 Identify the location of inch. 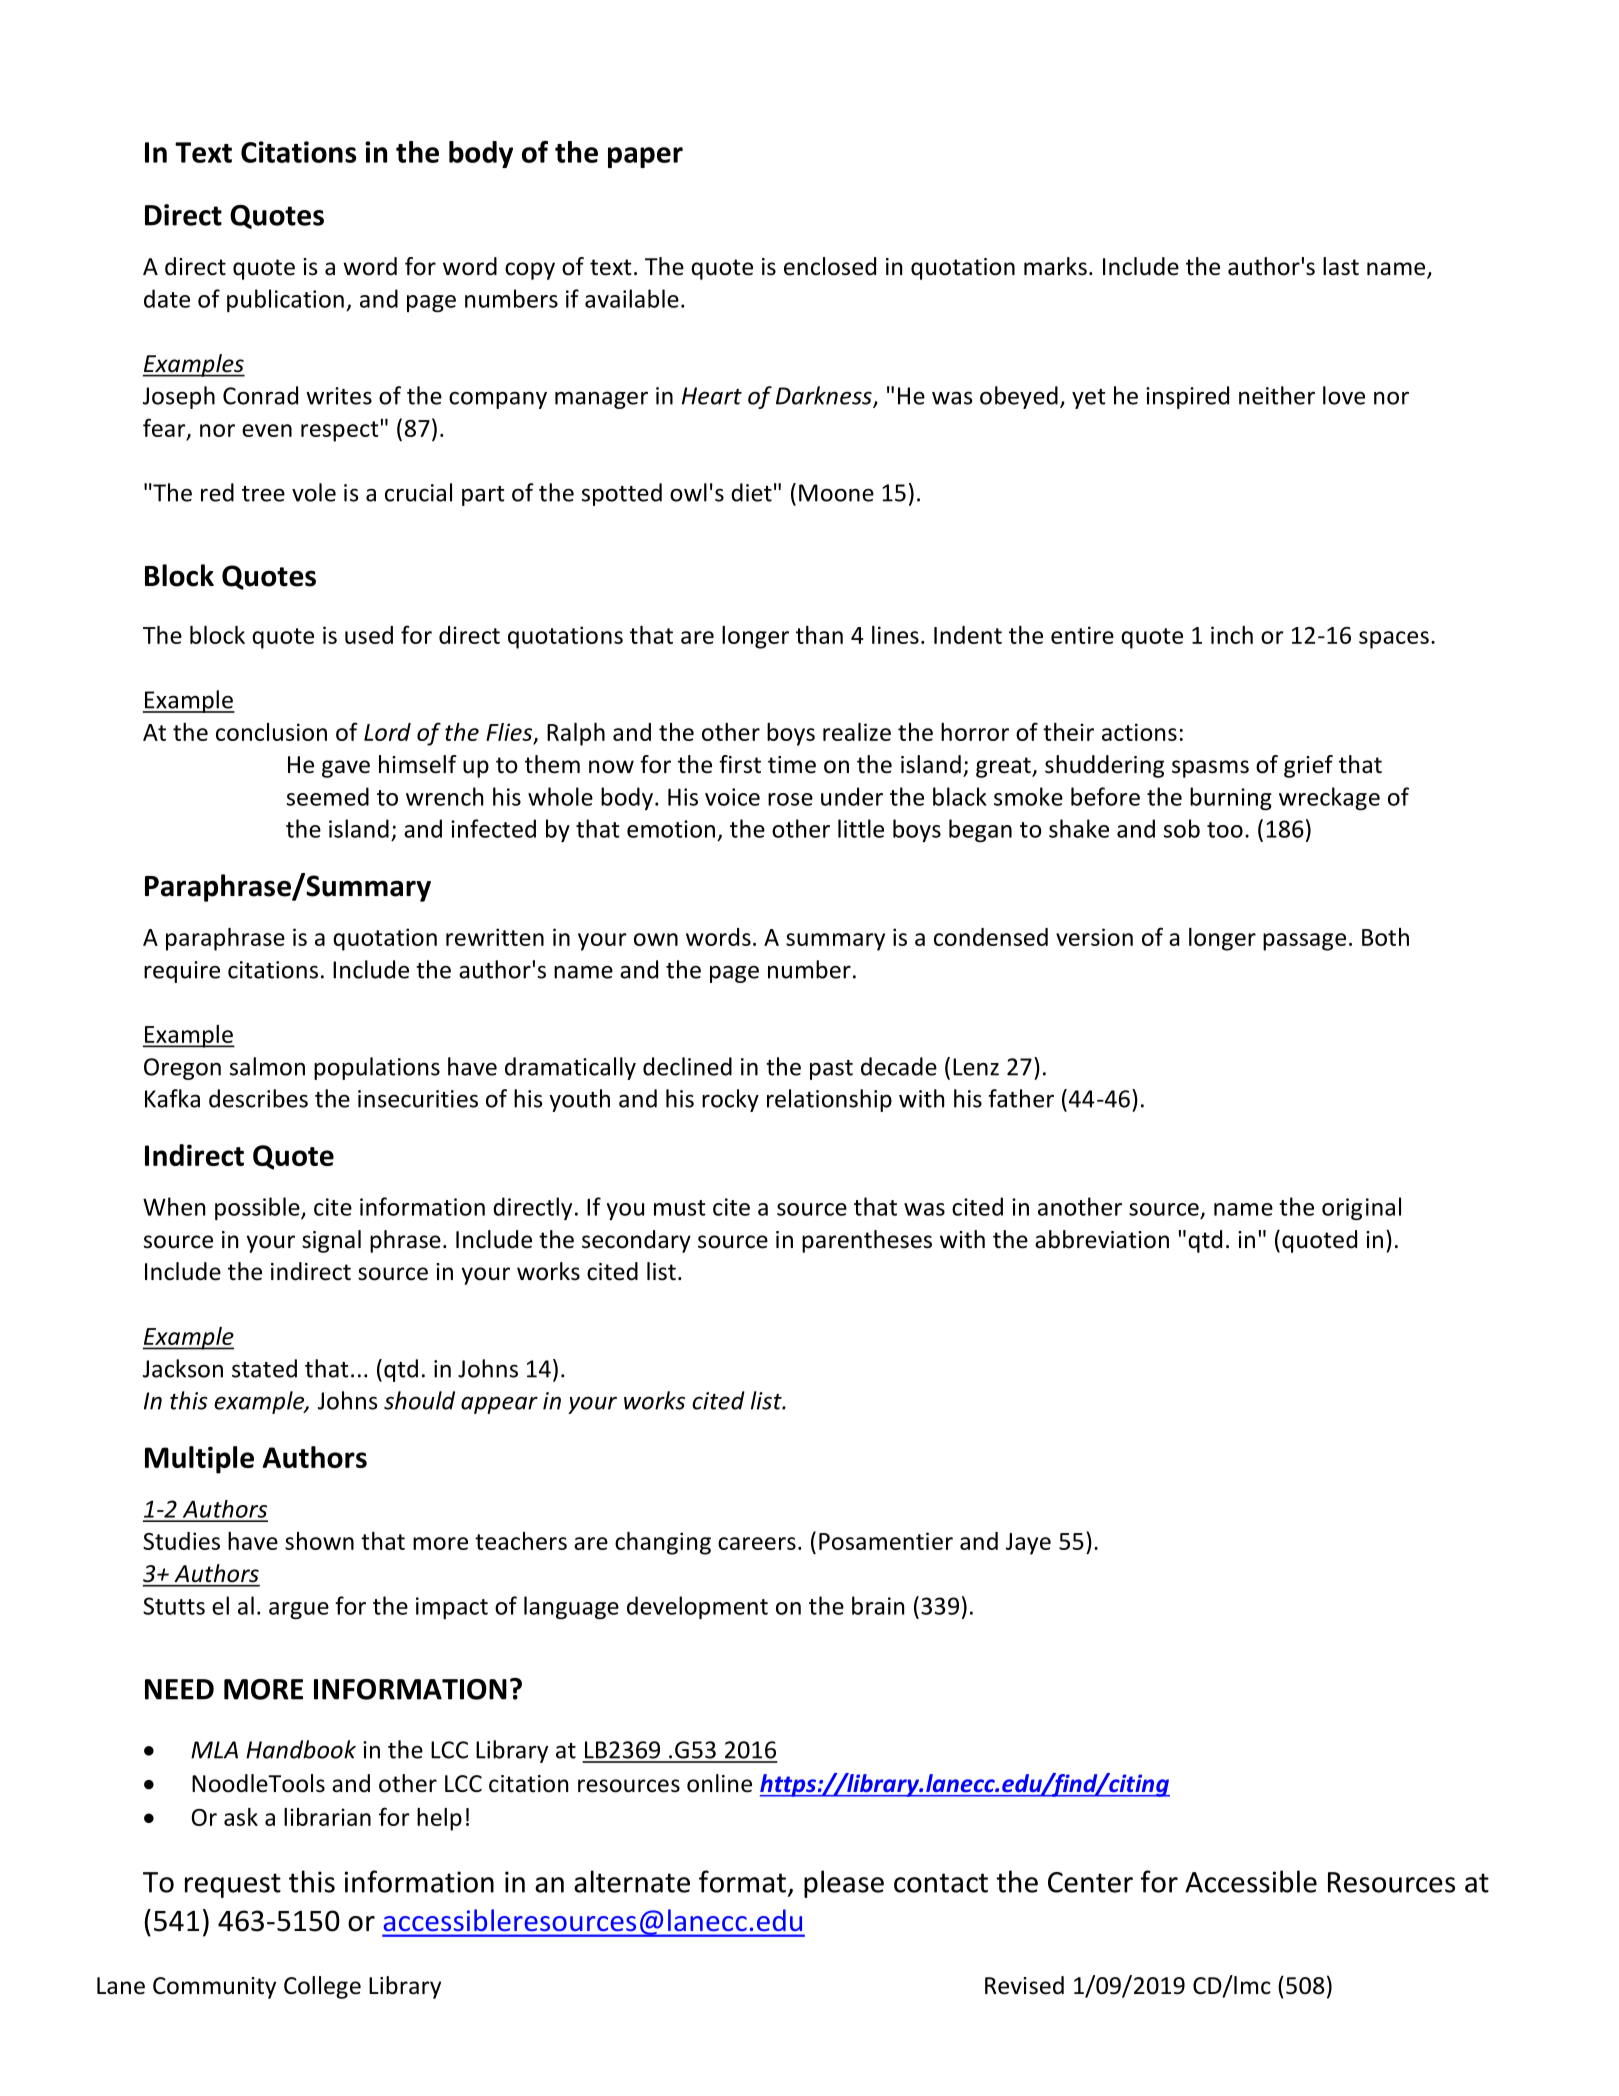
(1232, 635).
